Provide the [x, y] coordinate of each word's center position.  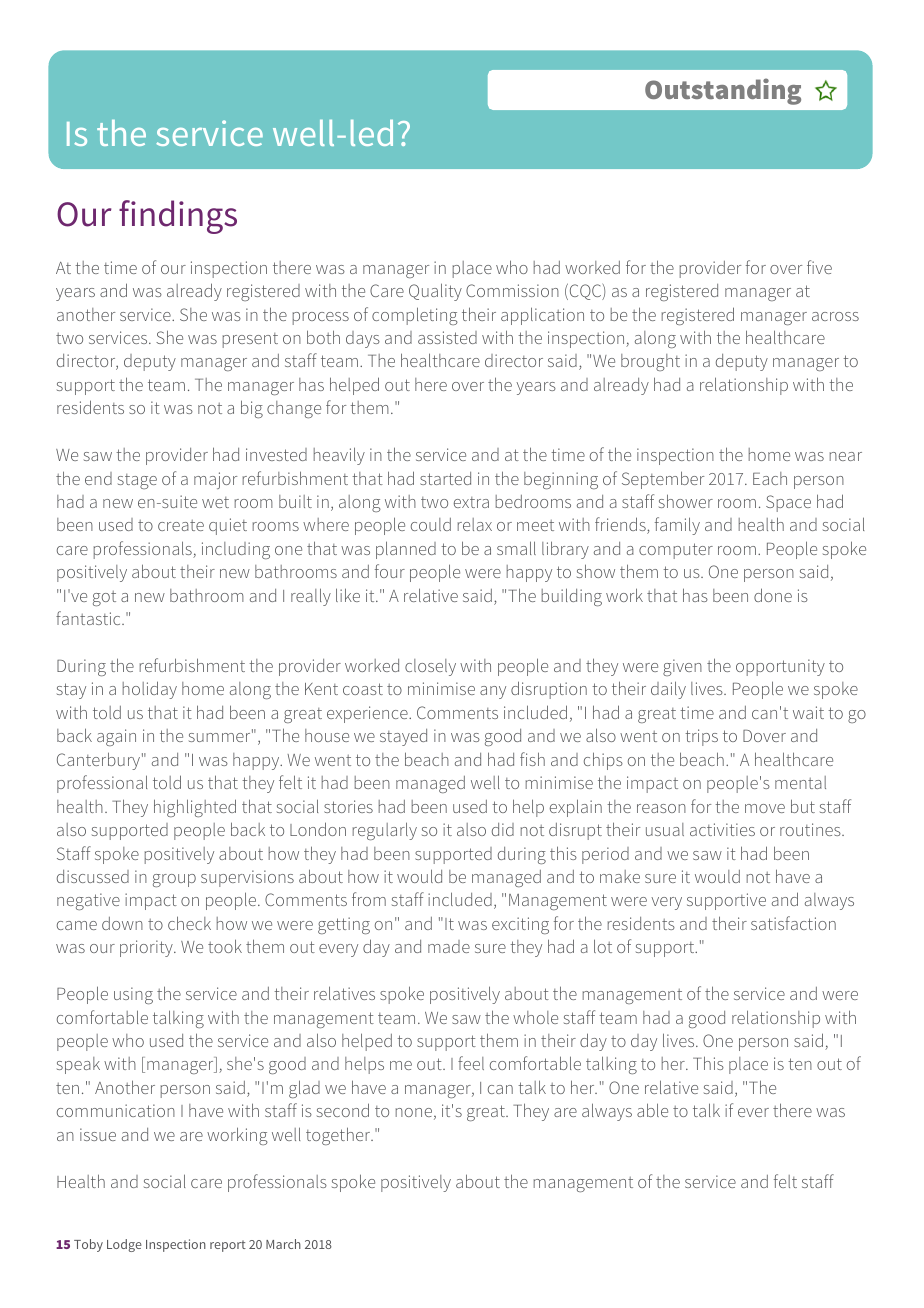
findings [178, 217]
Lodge [124, 1245]
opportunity [780, 667]
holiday [150, 690]
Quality [435, 292]
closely [430, 667]
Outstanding [723, 91]
